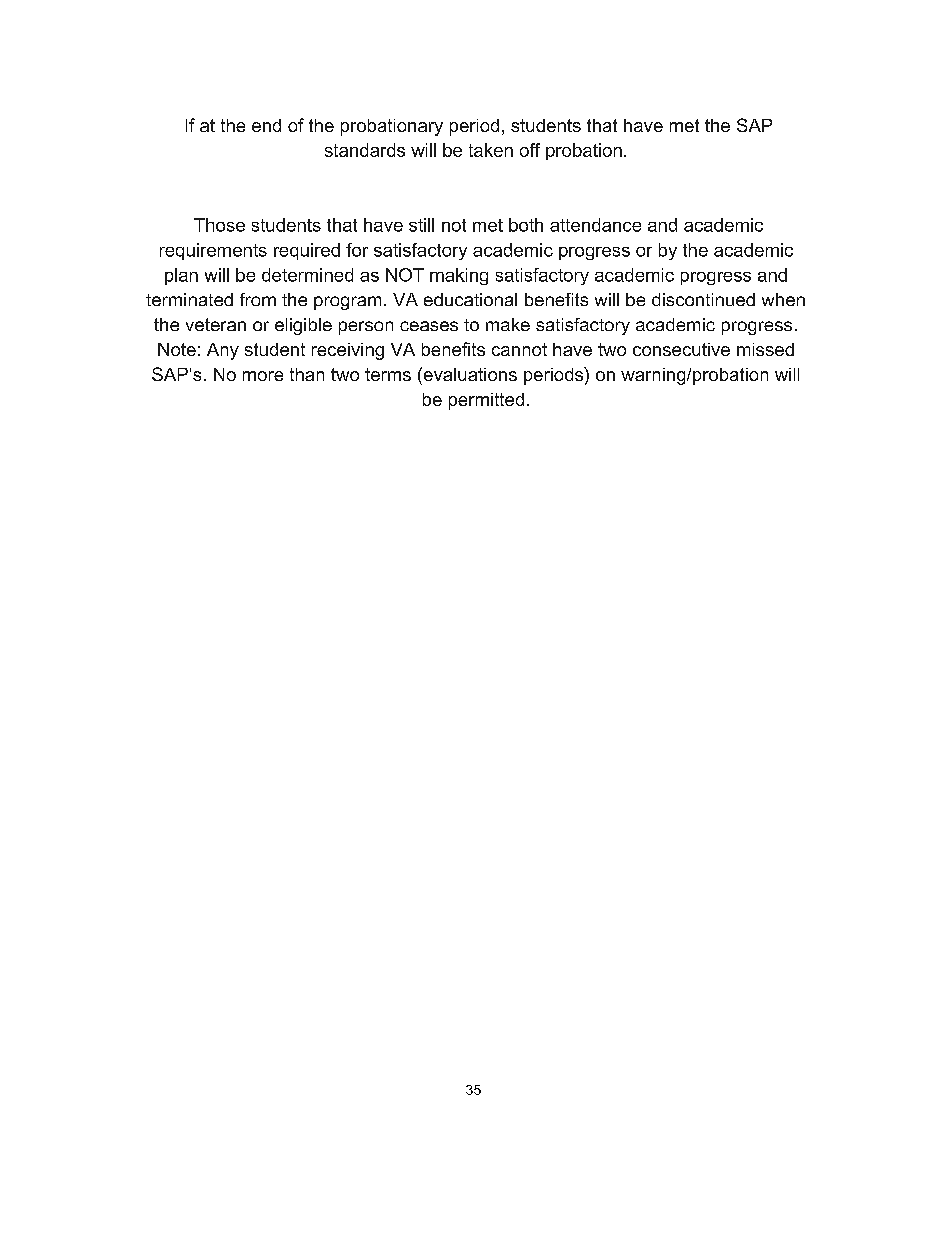 The width and height of the page is (952, 1233). Describe the element at coordinates (526, 225) in the page. I see `both` at that location.
